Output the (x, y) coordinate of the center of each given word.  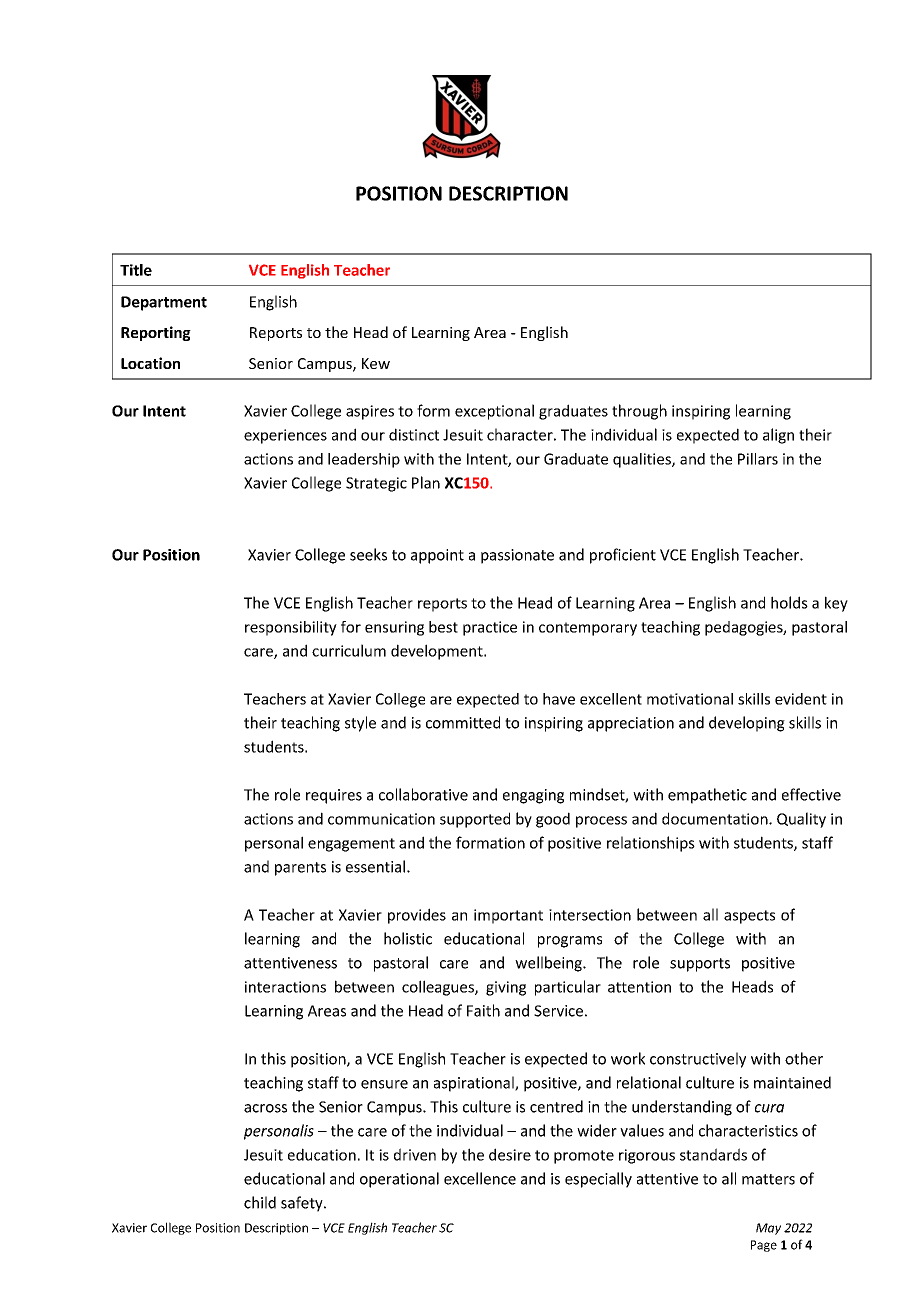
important (508, 916)
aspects (749, 917)
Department (164, 303)
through (639, 412)
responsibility (291, 628)
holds (789, 602)
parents (300, 869)
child (260, 1202)
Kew (376, 363)
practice (490, 628)
